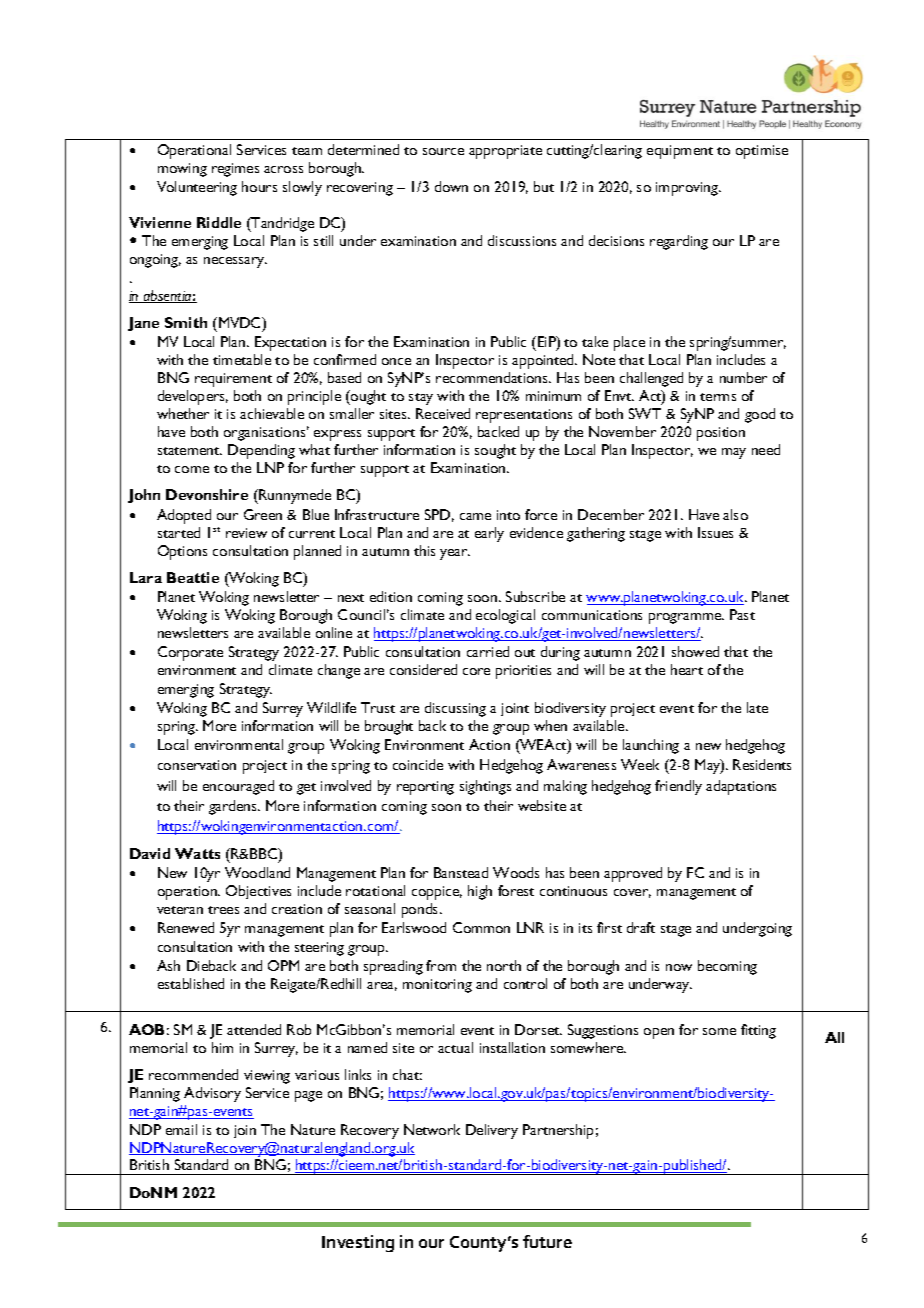 This screenshot has width=924, height=1308. Describe the element at coordinates (190, 653) in the screenshot. I see `Corporate` at that location.
